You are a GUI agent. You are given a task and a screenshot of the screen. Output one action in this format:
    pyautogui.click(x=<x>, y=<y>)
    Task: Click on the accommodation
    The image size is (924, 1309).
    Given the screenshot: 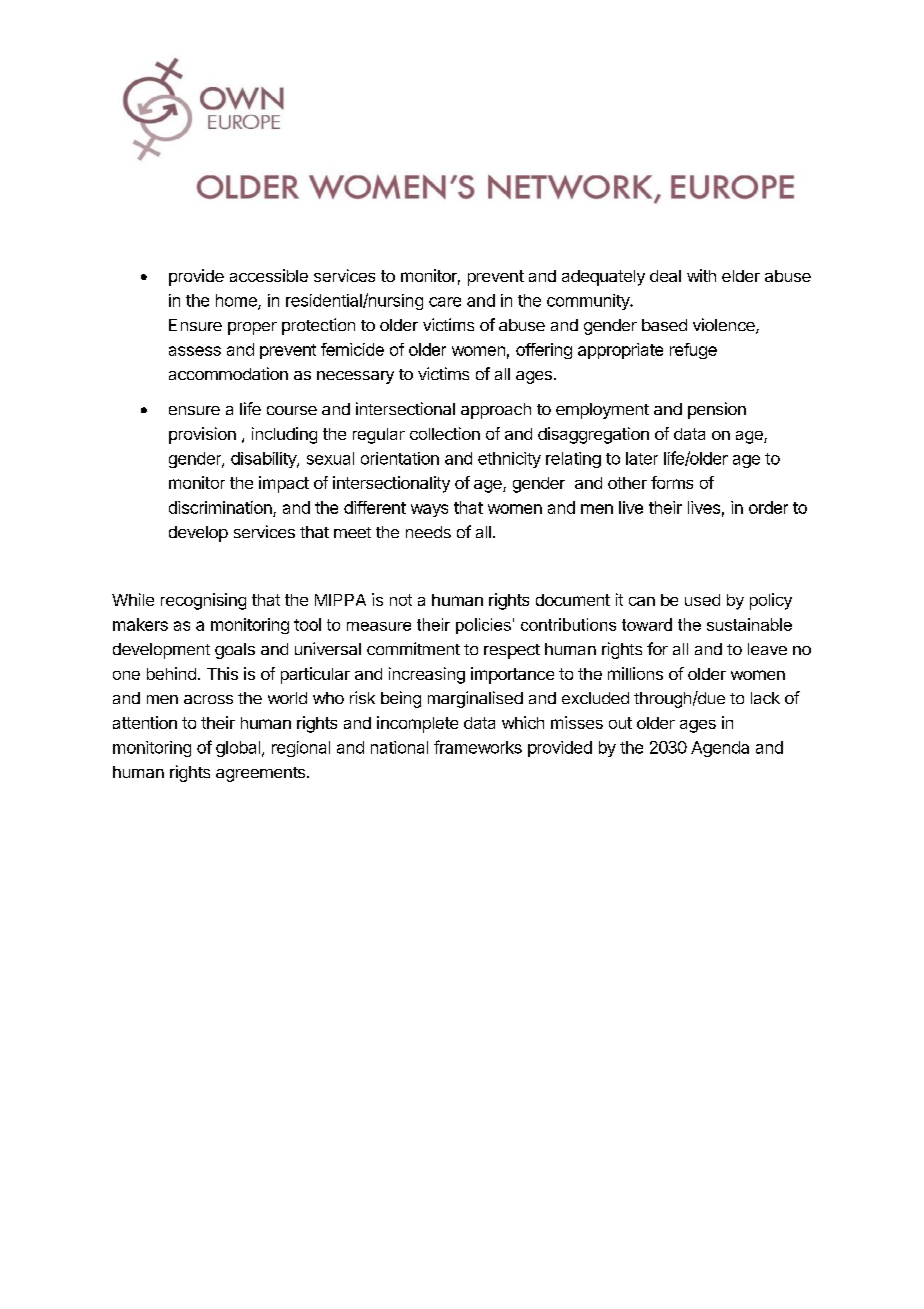 What is the action you would take?
    pyautogui.click(x=228, y=373)
